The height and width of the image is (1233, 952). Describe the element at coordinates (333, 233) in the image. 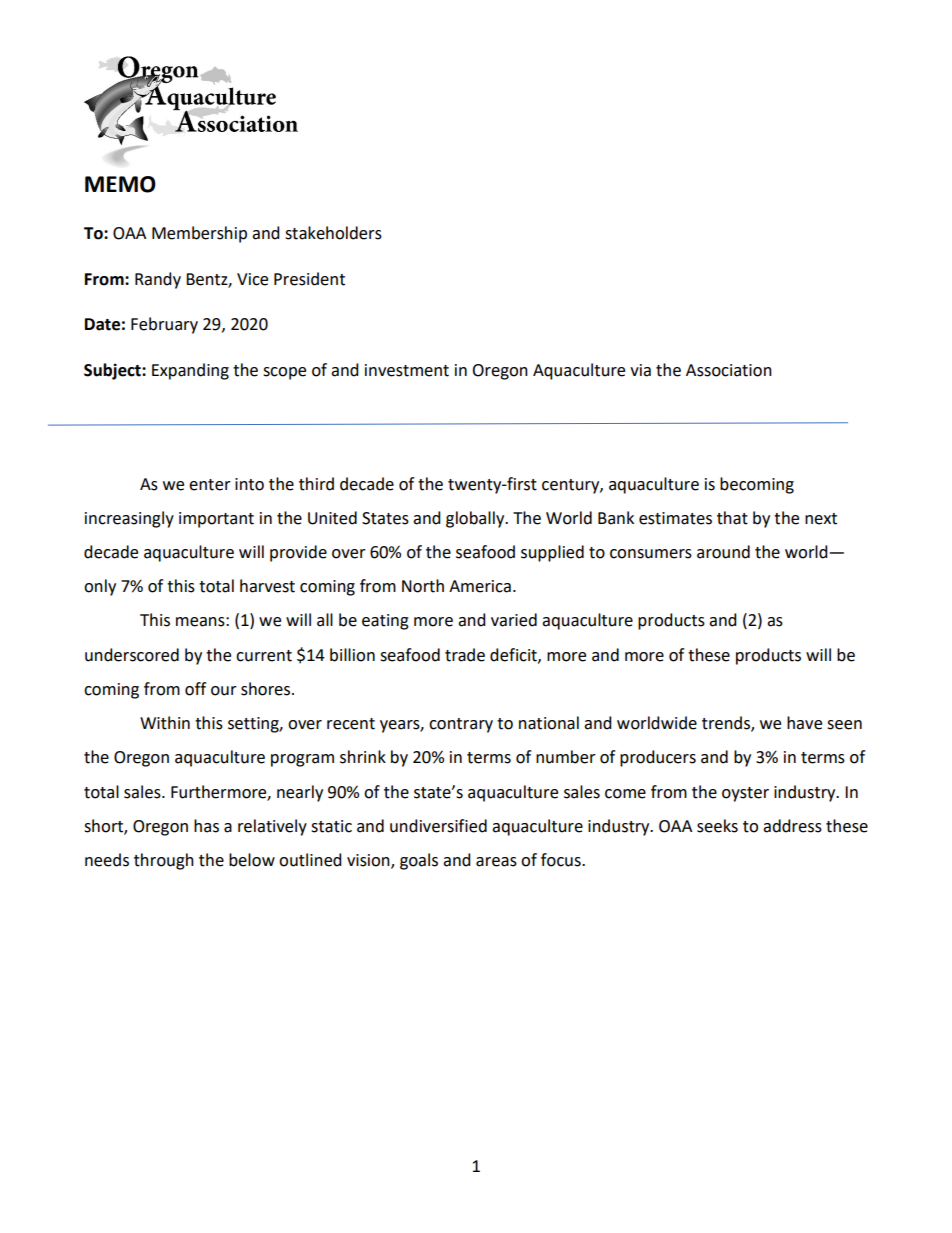

I see `stakeholders` at that location.
